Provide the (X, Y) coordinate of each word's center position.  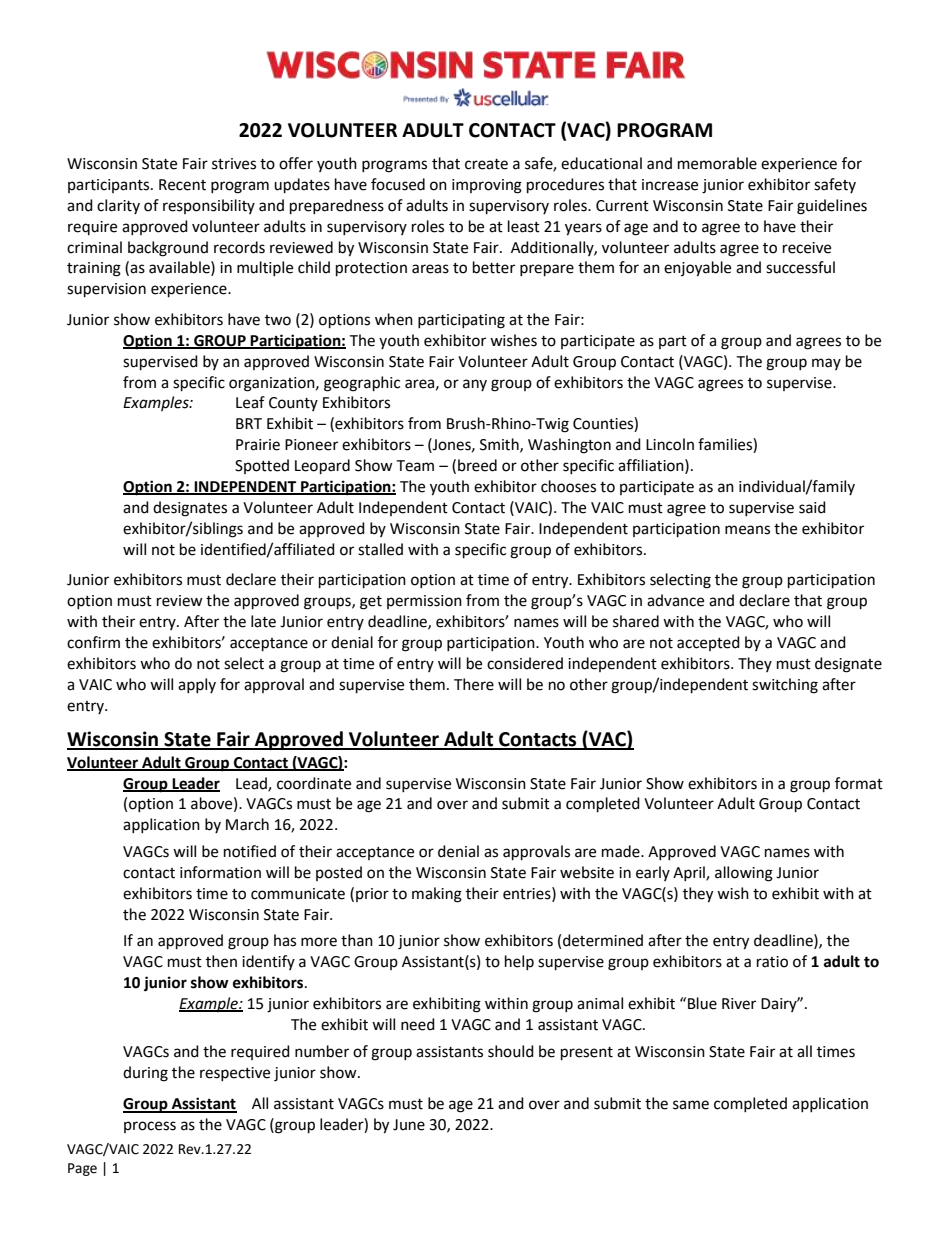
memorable (717, 163)
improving (487, 186)
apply (197, 685)
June (409, 1125)
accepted (708, 643)
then (221, 961)
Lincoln (670, 444)
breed (477, 465)
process (150, 1127)
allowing (744, 874)
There (474, 684)
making (437, 895)
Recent (182, 185)
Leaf (250, 402)
